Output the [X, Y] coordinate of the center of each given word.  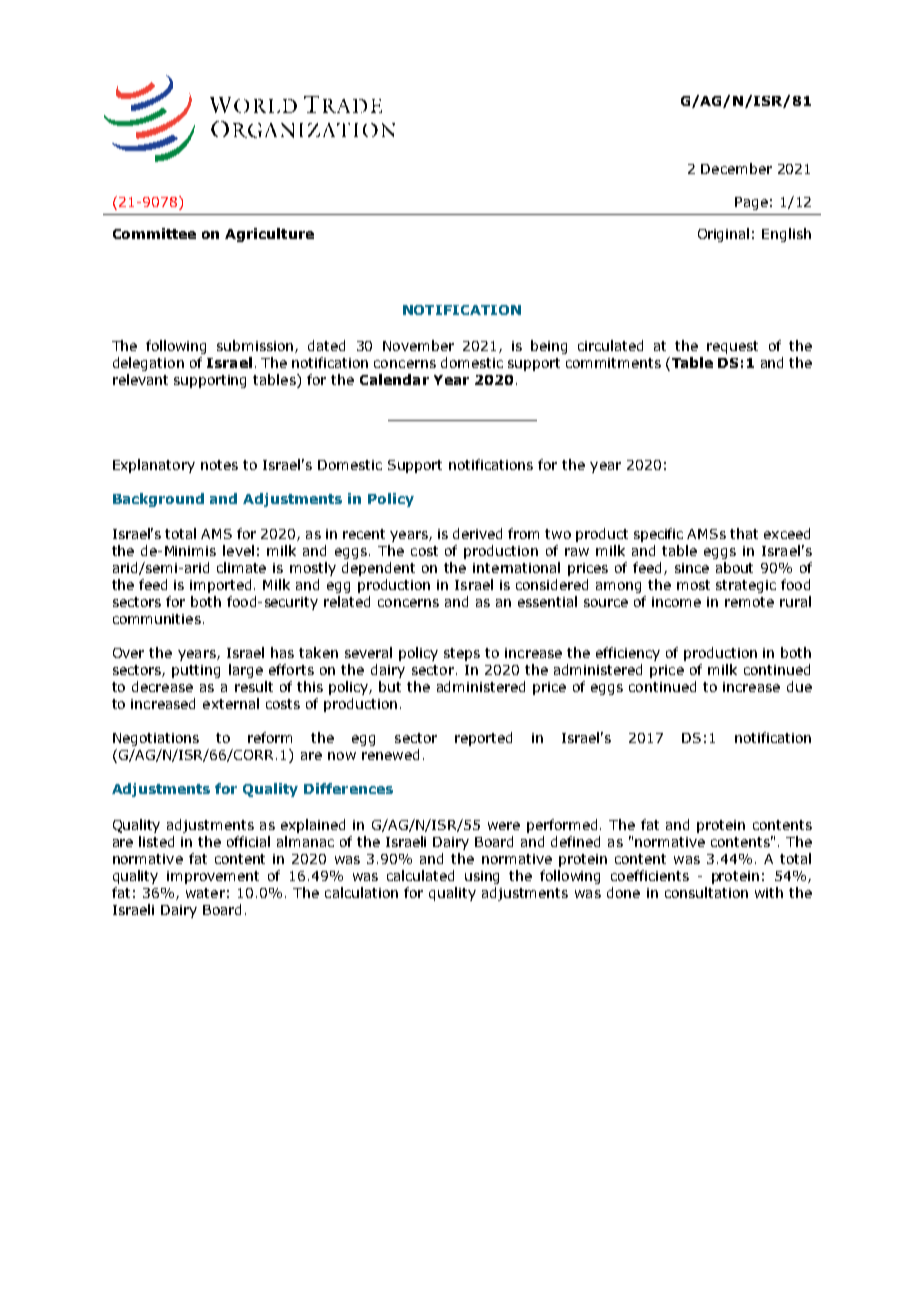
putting [196, 671]
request [732, 347]
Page [751, 203]
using [482, 877]
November [418, 345]
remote [749, 602]
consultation [706, 892]
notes [219, 465]
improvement [213, 877]
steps [462, 654]
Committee [154, 233]
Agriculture [269, 235]
